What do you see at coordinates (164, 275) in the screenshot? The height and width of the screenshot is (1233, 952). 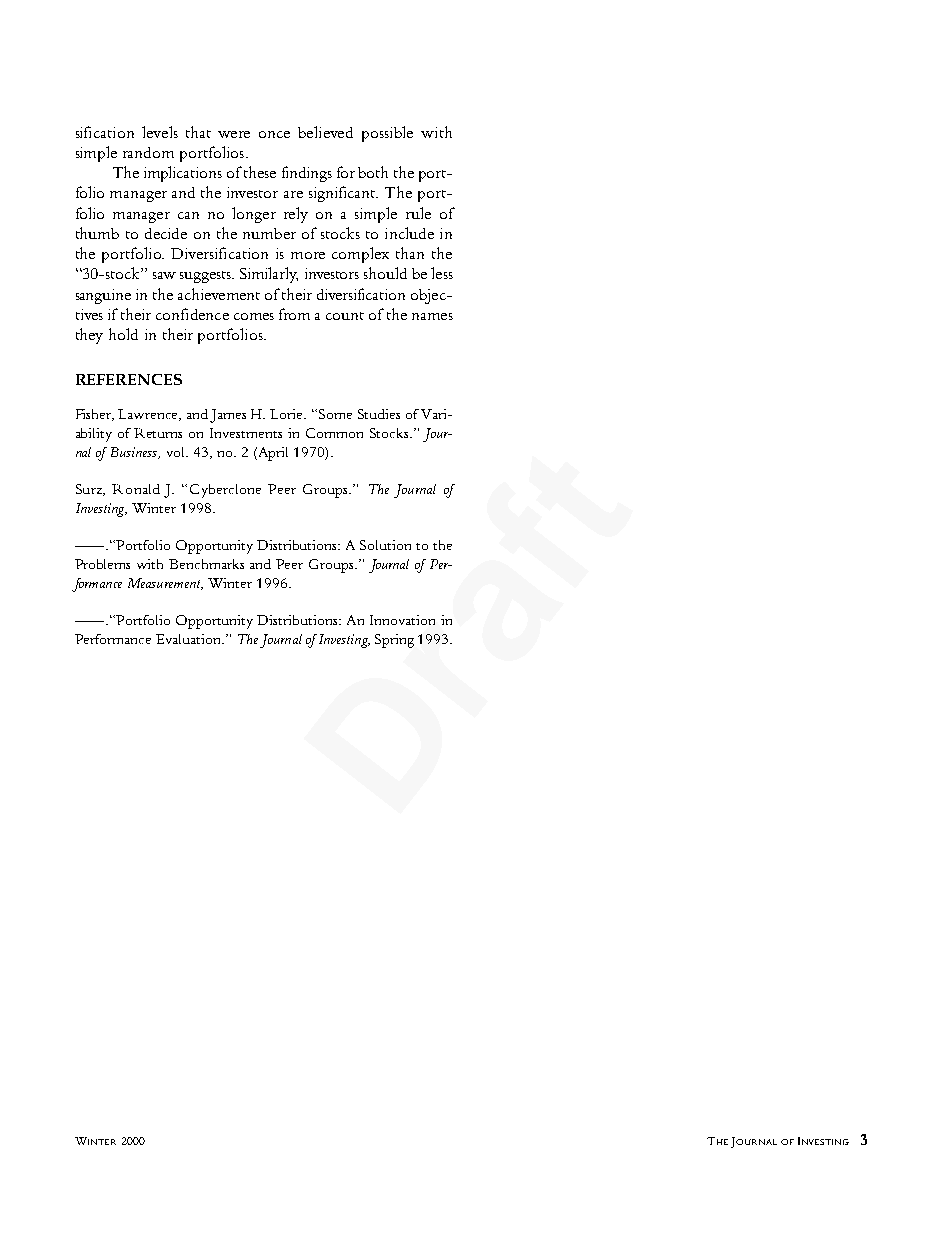 I see `saw` at bounding box center [164, 275].
